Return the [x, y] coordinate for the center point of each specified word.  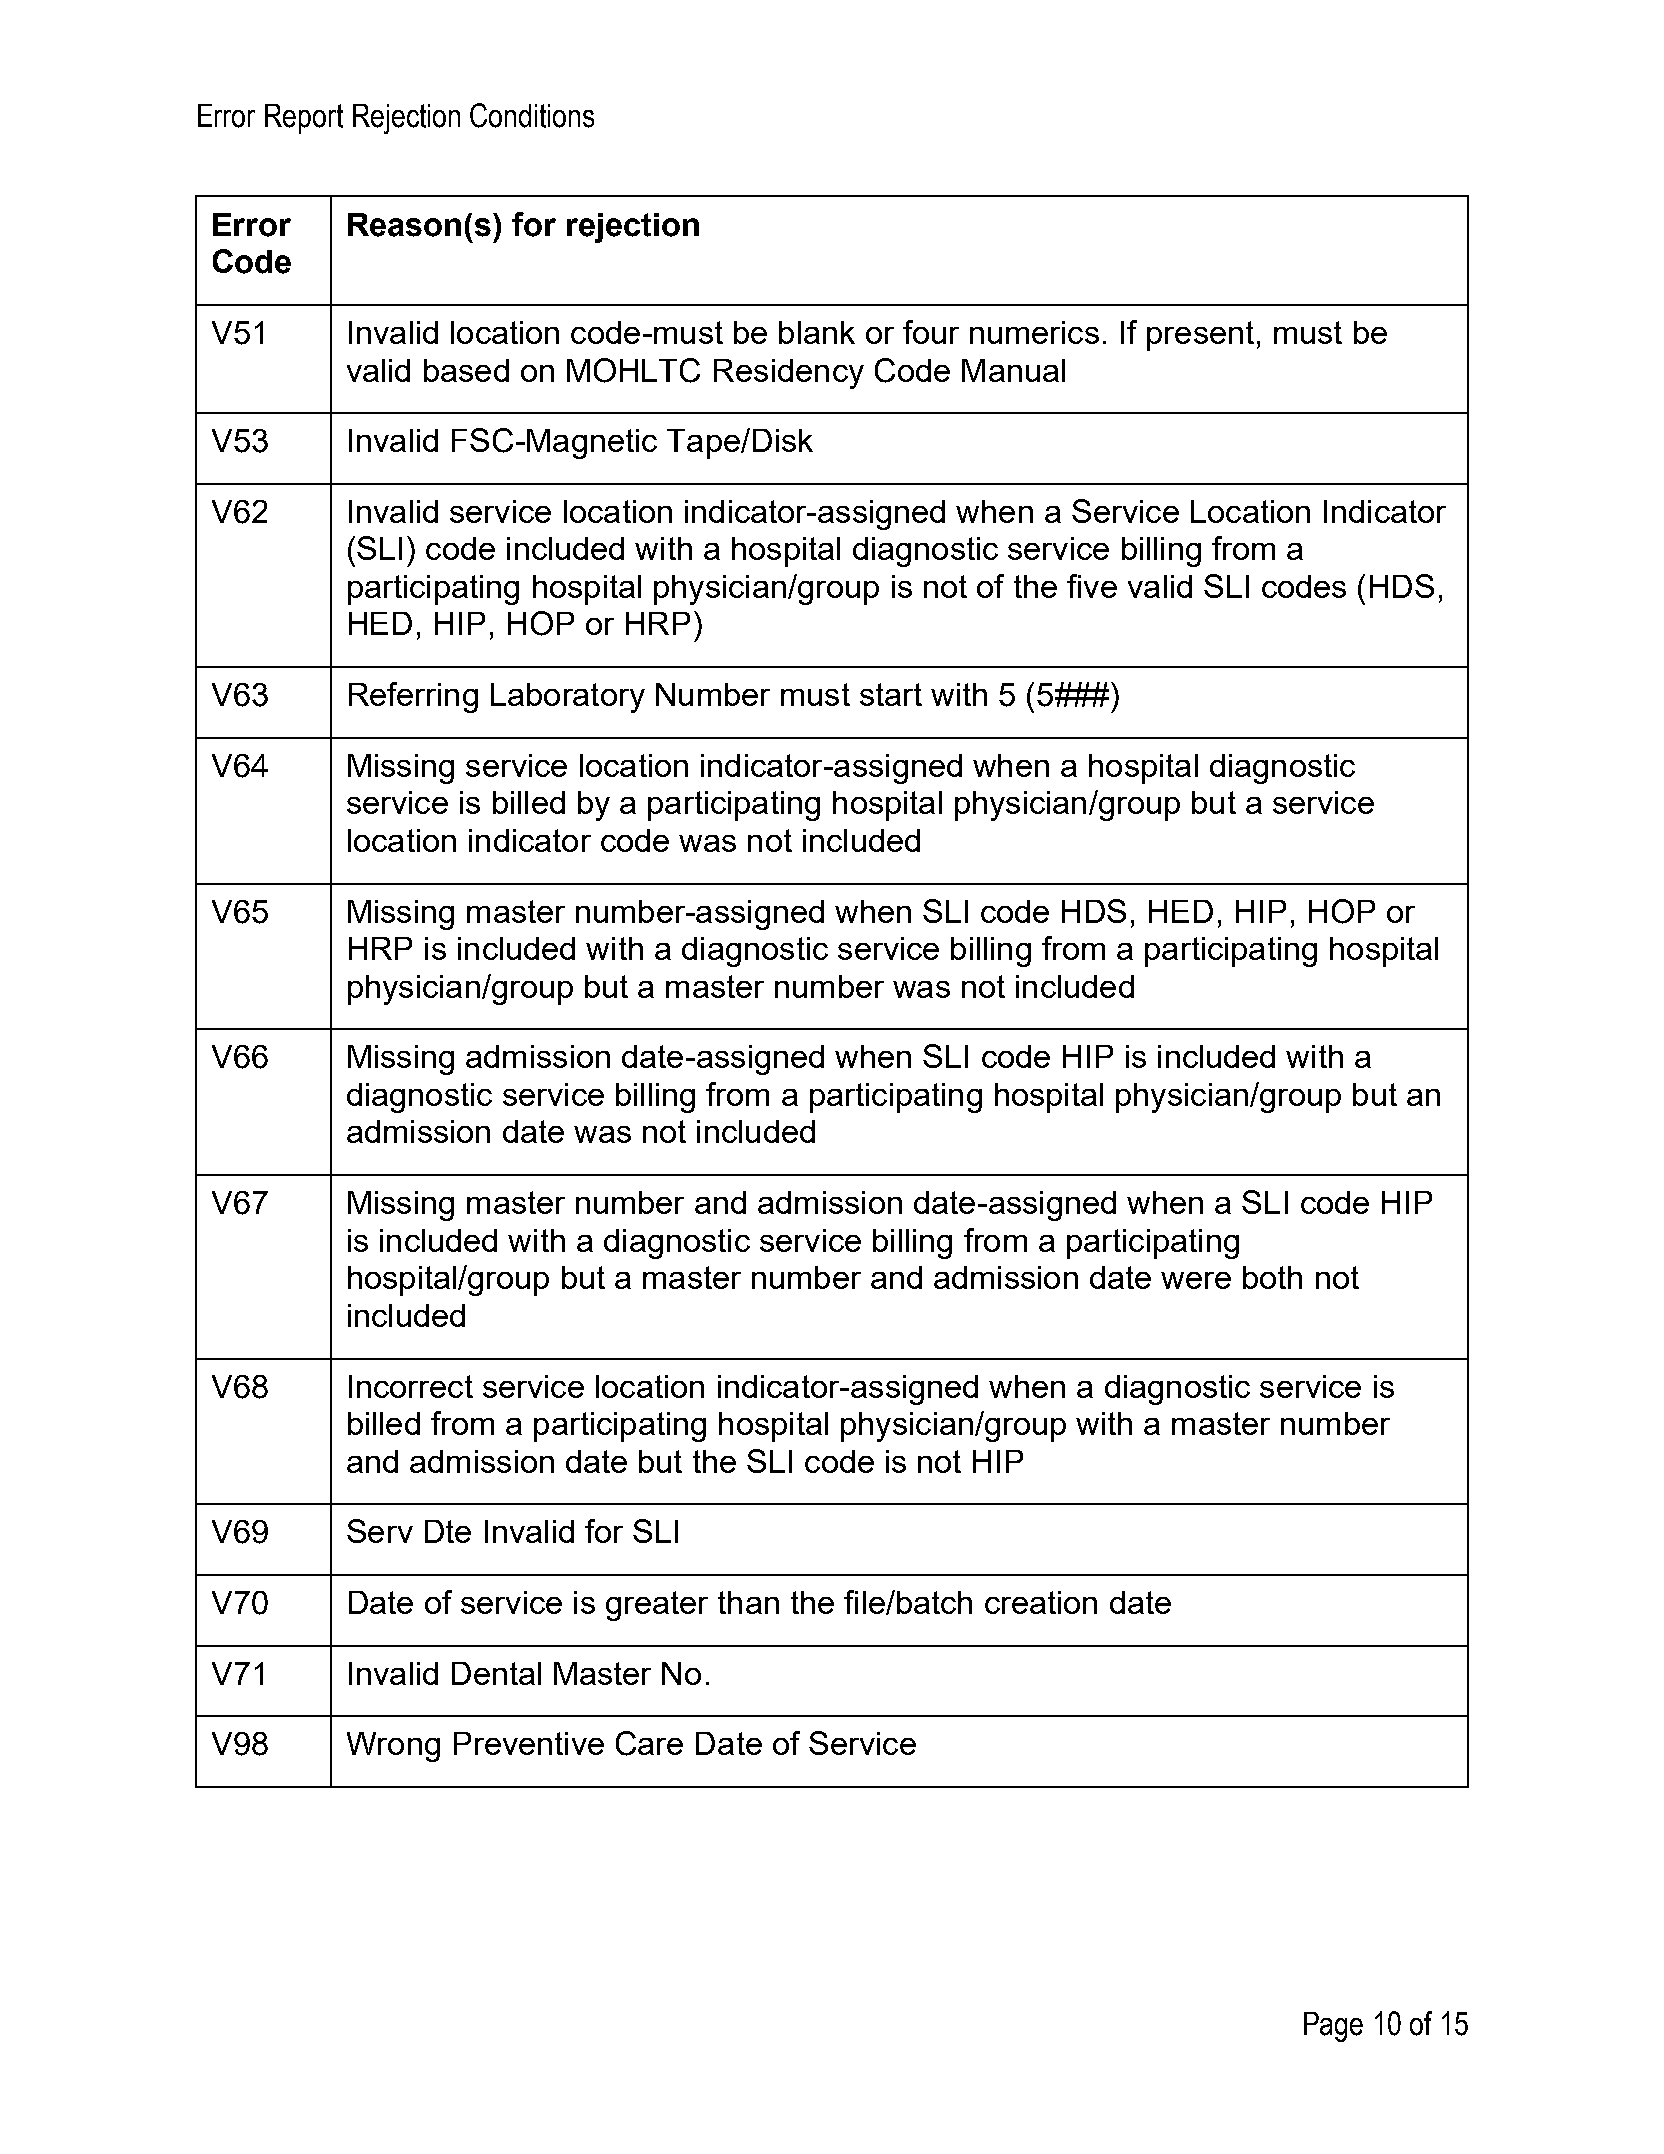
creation [1041, 1602]
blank [817, 332]
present [1200, 336]
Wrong [393, 1747]
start [891, 694]
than [748, 1602]
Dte [448, 1531]
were [1196, 1280]
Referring [413, 697]
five [1092, 586]
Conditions [532, 115]
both [1272, 1277]
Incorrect [411, 1386]
